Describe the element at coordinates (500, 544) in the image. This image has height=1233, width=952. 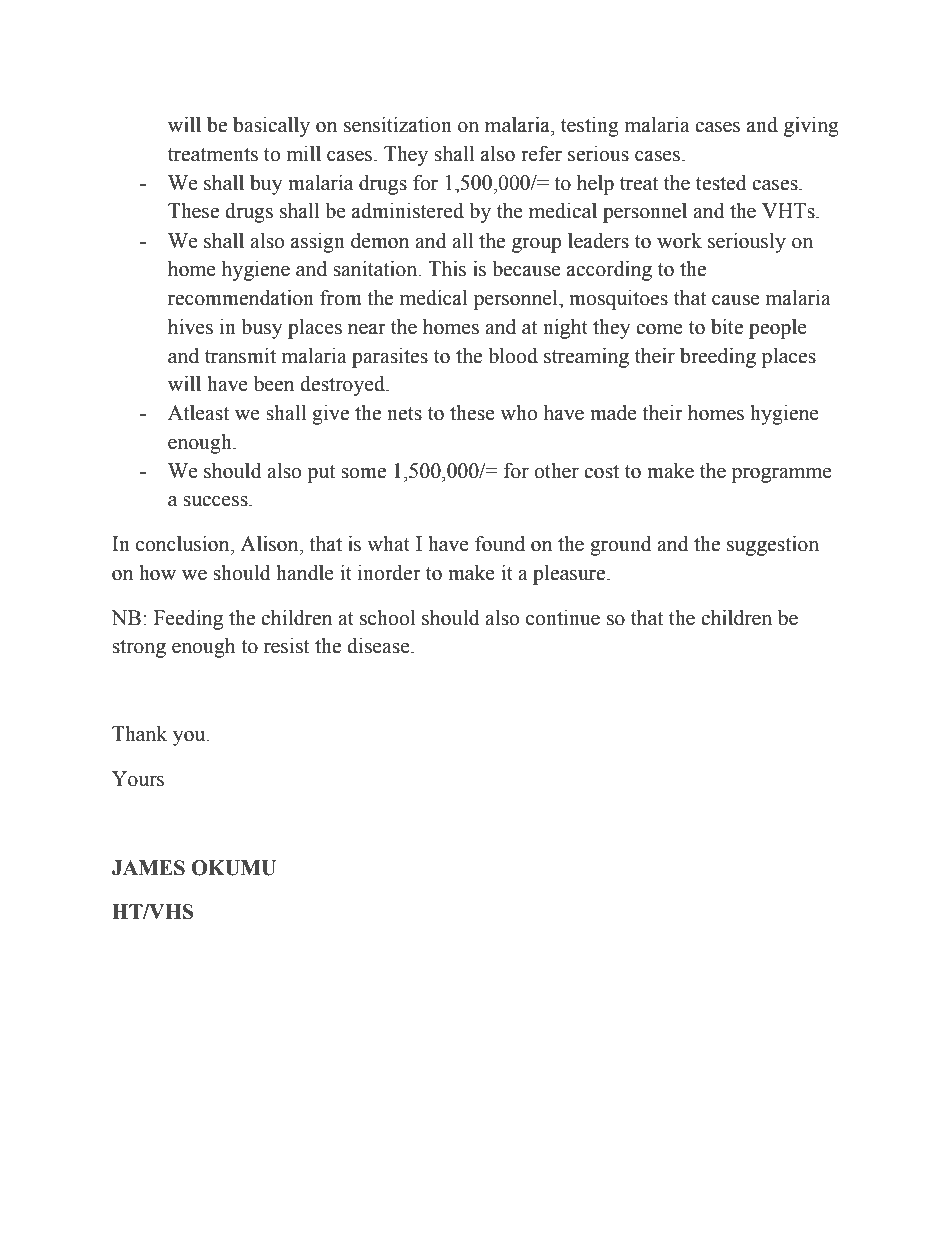
I see `found` at that location.
